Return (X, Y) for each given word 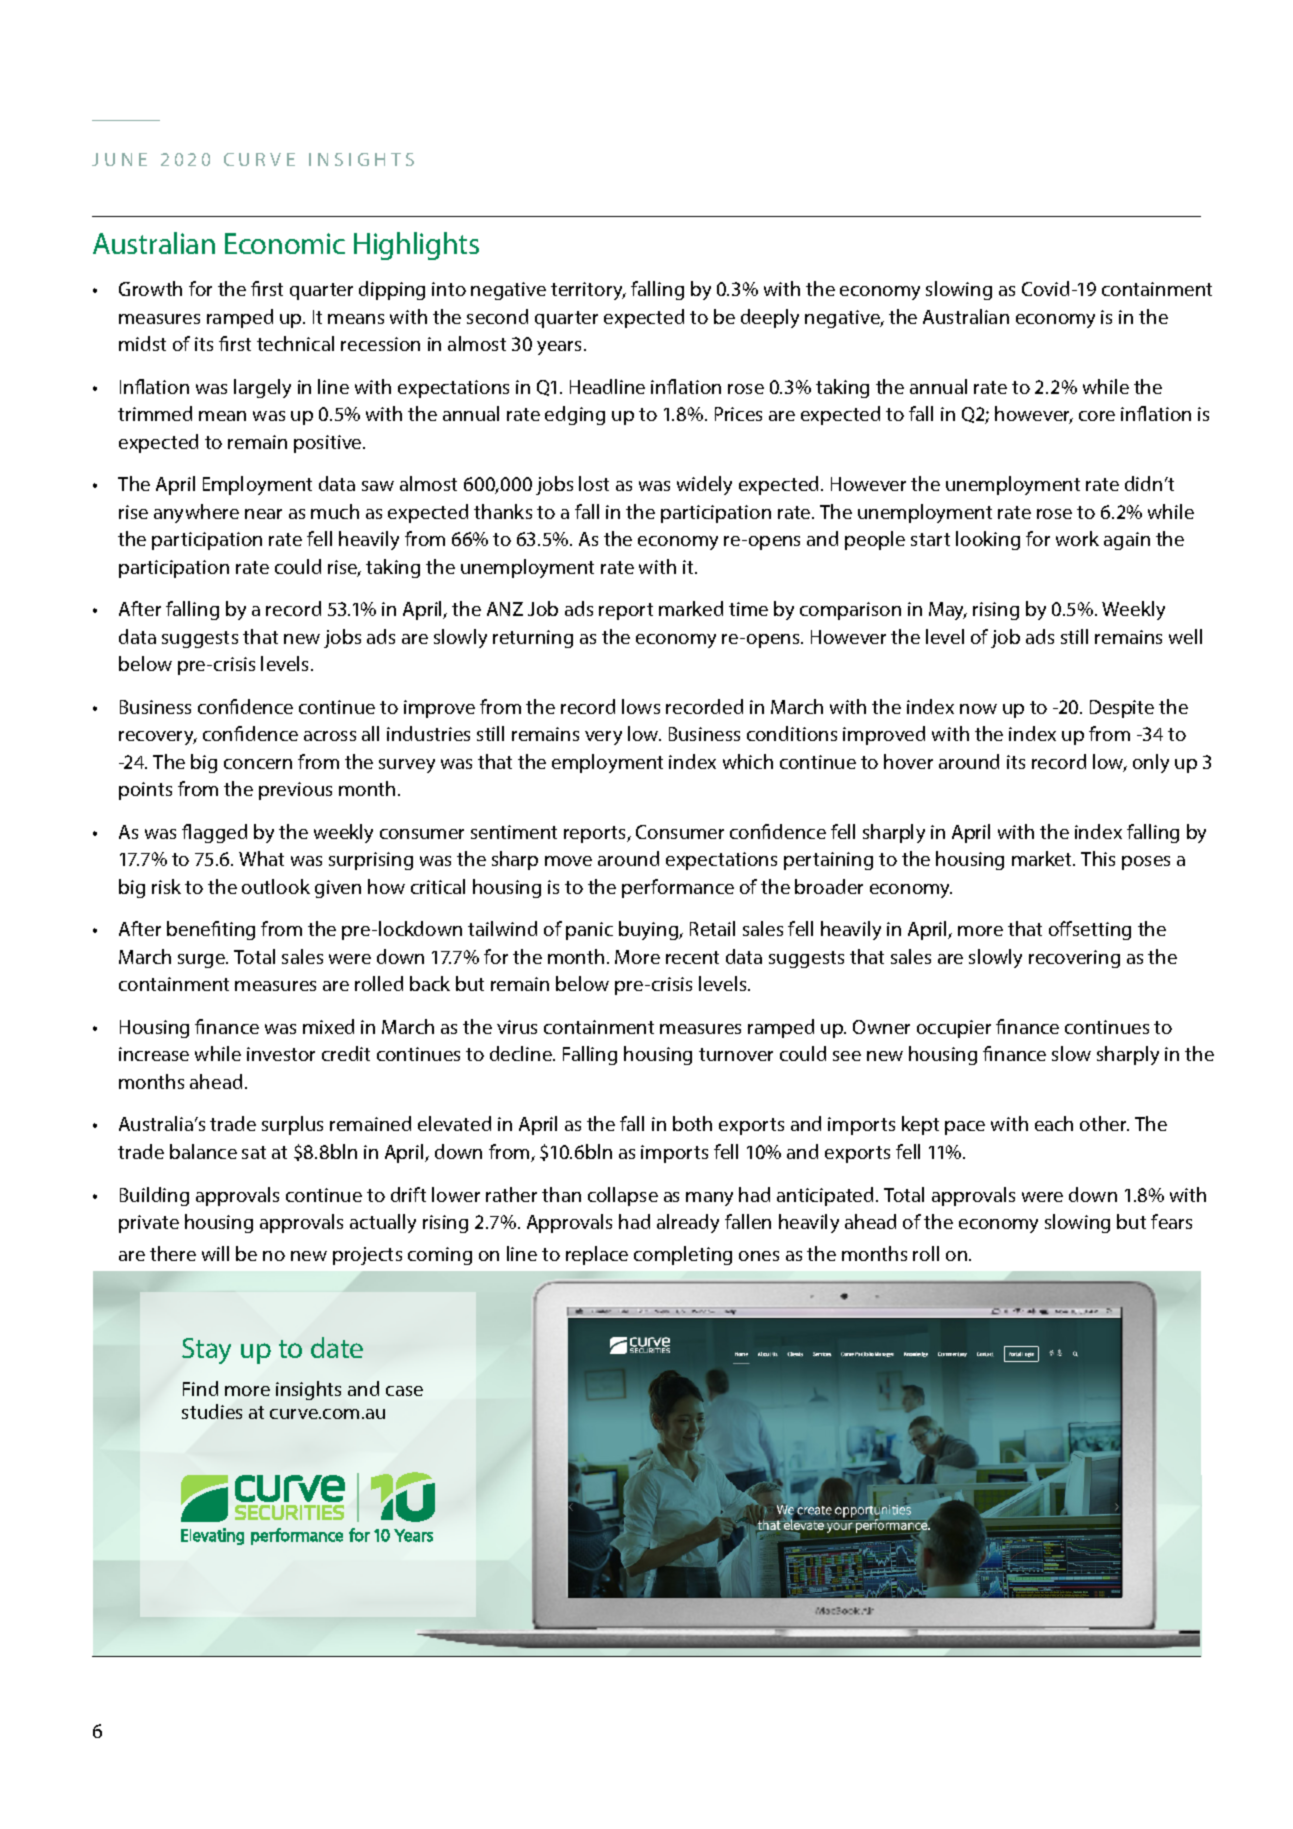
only (1151, 763)
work (1077, 538)
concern (258, 764)
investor (281, 1054)
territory (588, 291)
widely (704, 485)
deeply (770, 318)
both (692, 1123)
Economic (285, 243)
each (1054, 1123)
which (748, 761)
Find (200, 1388)
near (263, 514)
